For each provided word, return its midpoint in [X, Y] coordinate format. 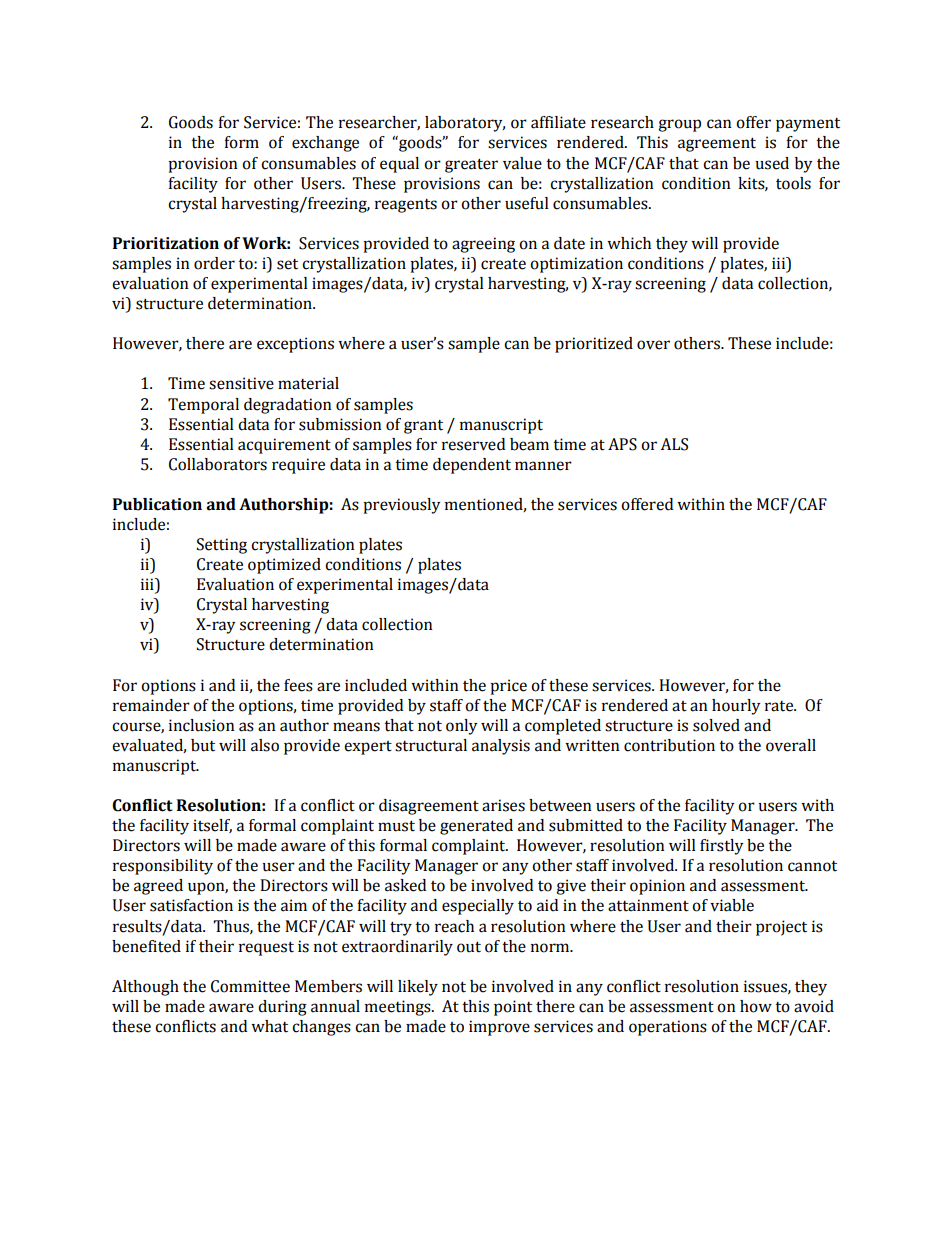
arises [503, 805]
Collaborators [218, 464]
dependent [472, 466]
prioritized [594, 345]
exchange [325, 144]
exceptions [295, 345]
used [772, 163]
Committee [250, 986]
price [508, 687]
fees [298, 685]
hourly [736, 707]
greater [471, 165]
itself [212, 826]
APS [622, 444]
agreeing [483, 245]
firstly [721, 847]
